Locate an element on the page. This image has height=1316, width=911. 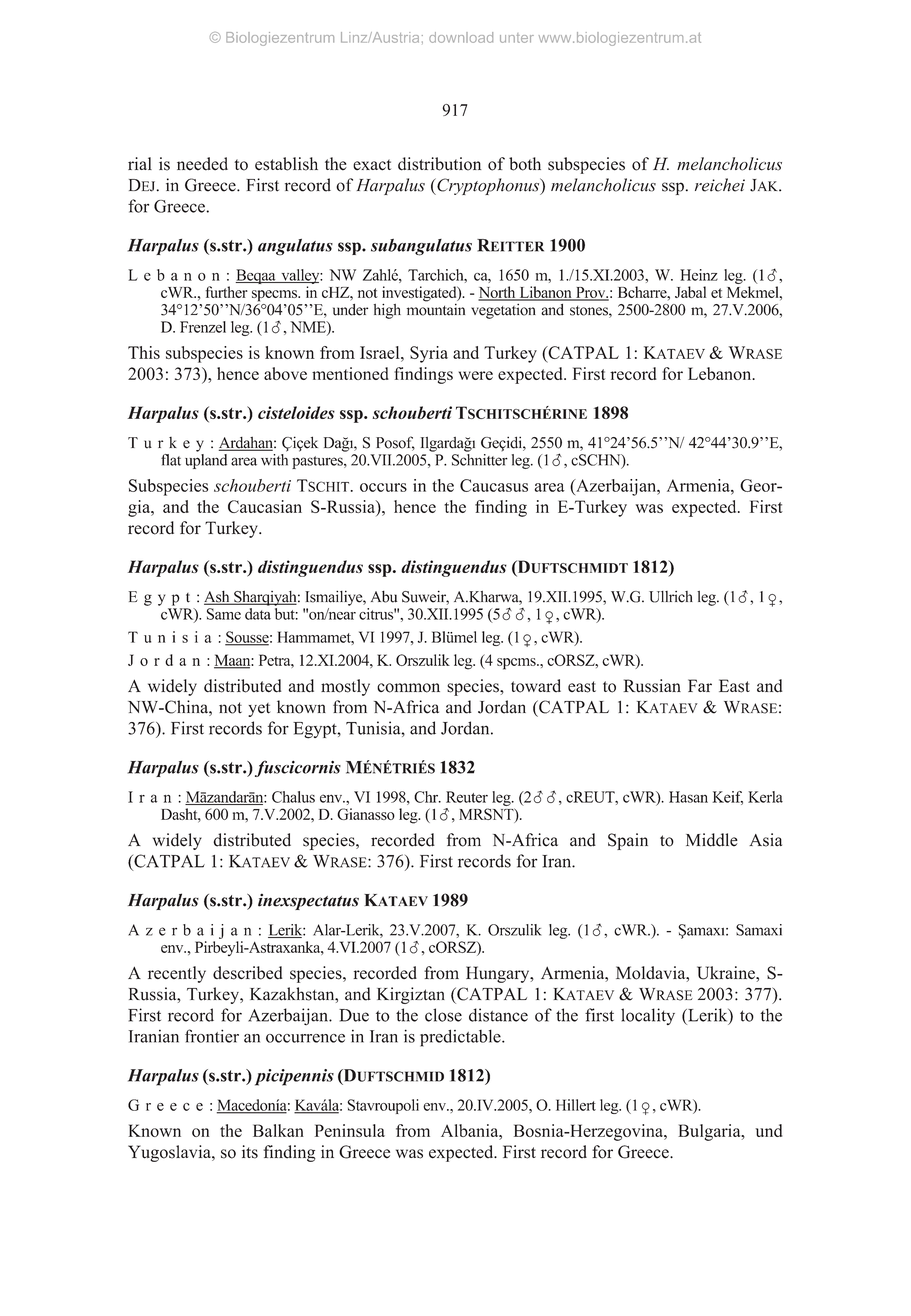
were is located at coordinates (476, 375).
